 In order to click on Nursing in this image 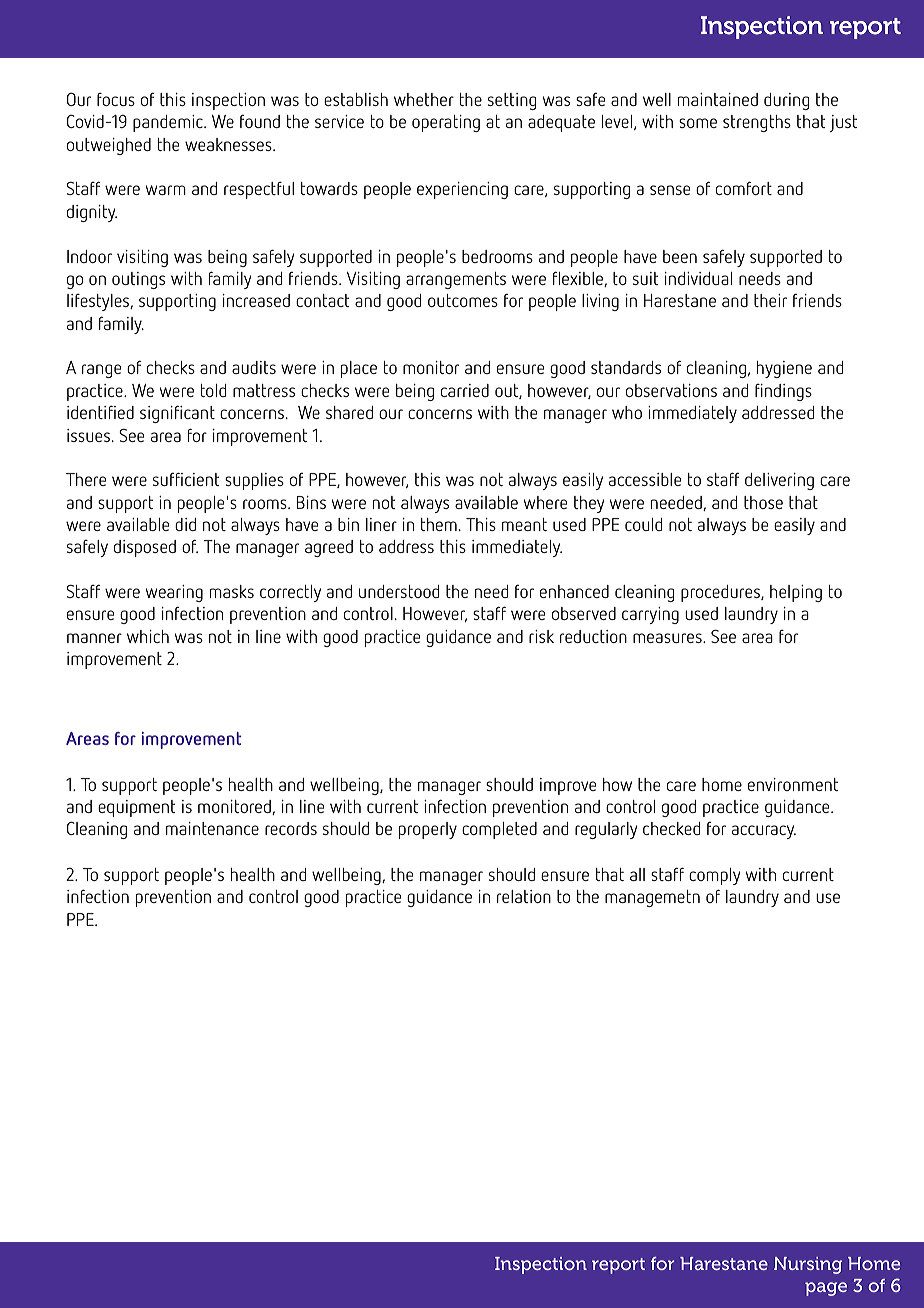, I will do `click(808, 1265)`.
